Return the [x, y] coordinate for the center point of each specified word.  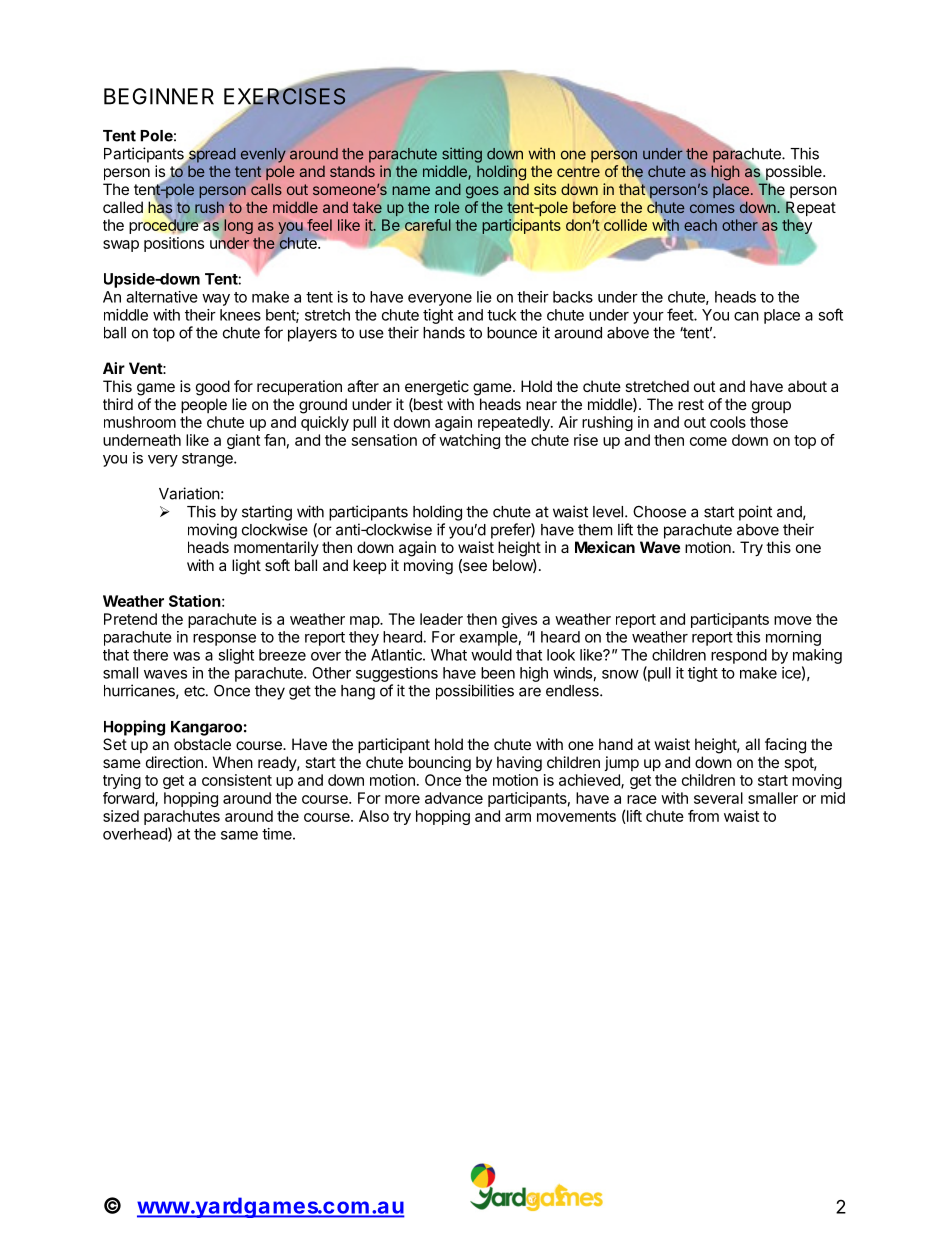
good [213, 388]
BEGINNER [159, 96]
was [186, 656]
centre [578, 171]
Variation [189, 493]
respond [739, 656]
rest [691, 404]
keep [370, 566]
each [700, 225]
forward [129, 799]
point [755, 513]
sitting [462, 155]
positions [174, 244]
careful [428, 225]
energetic [437, 388]
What [449, 655]
